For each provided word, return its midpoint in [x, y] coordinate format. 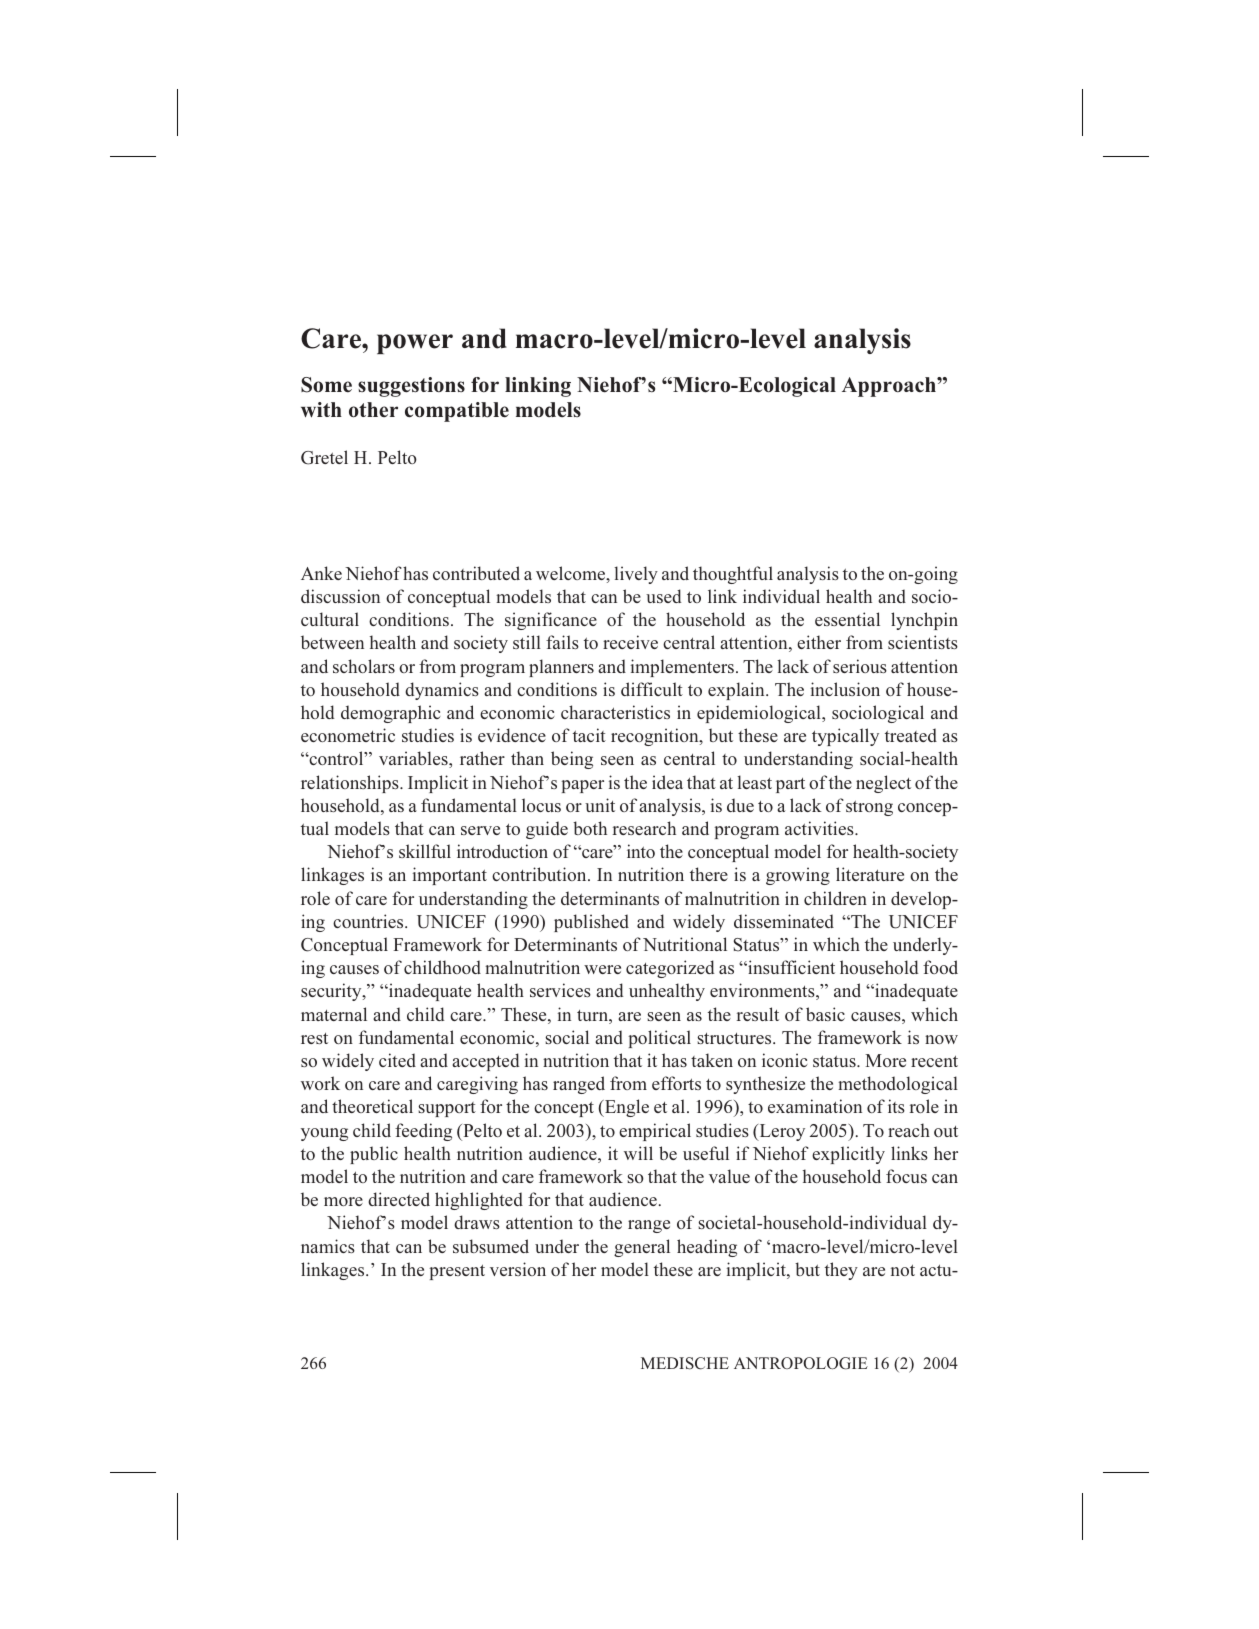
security [332, 992]
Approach [890, 387]
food [940, 967]
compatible [457, 412]
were [602, 969]
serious [860, 666]
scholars [364, 666]
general [642, 1248]
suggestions [411, 387]
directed [399, 1199]
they [841, 1271]
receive [630, 642]
